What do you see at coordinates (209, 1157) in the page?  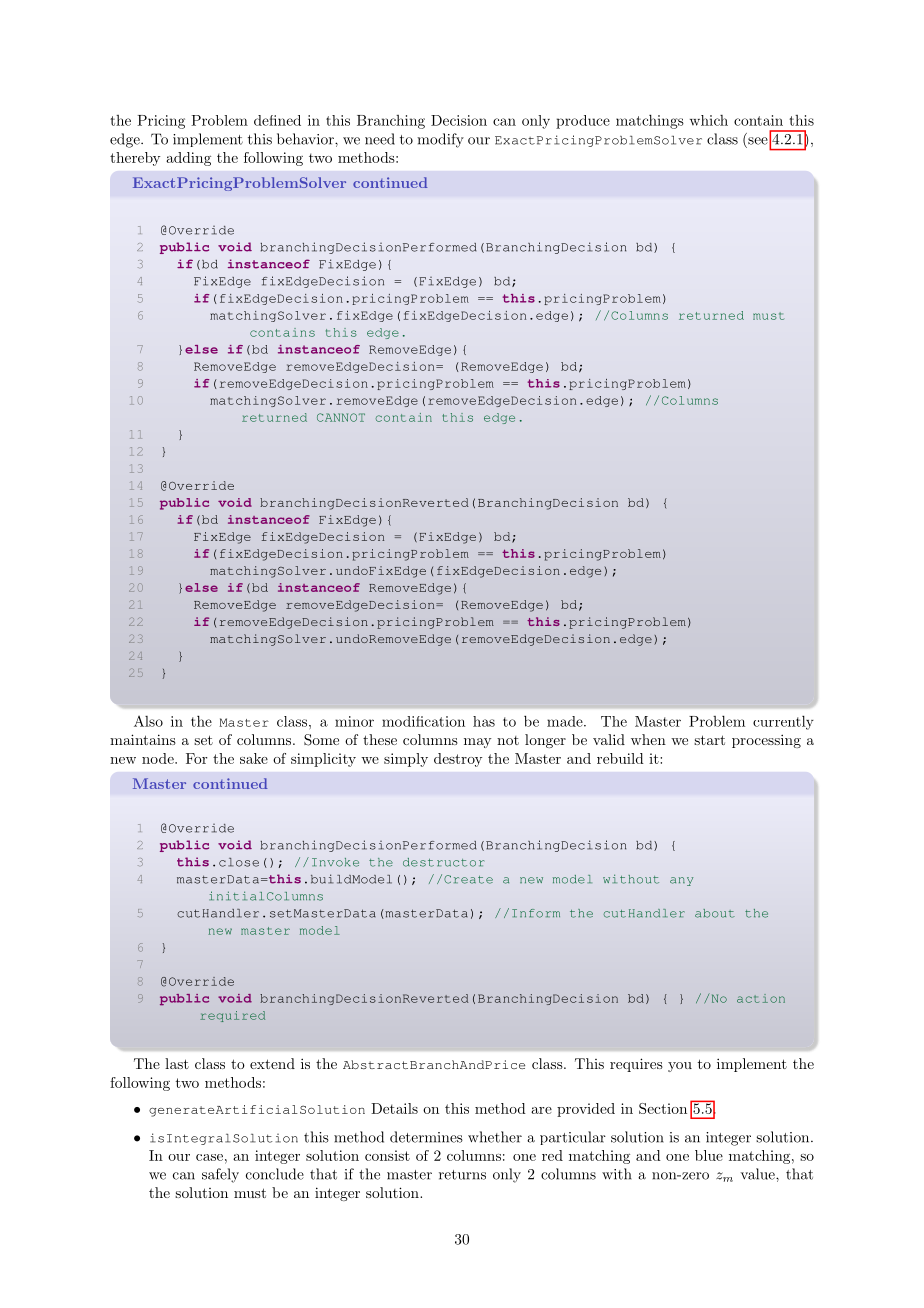 I see `case` at bounding box center [209, 1157].
